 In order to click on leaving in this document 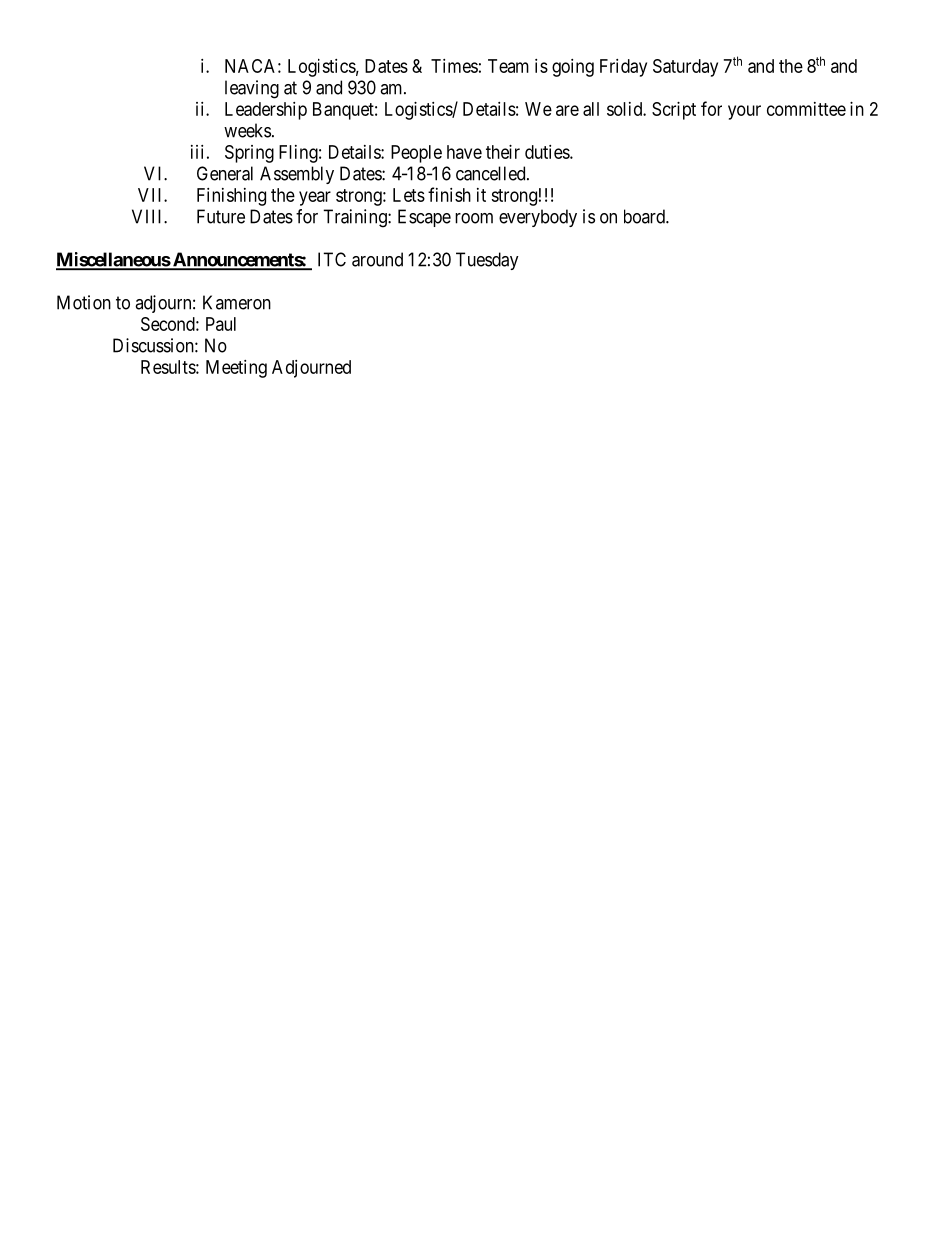, I will do `click(252, 89)`.
